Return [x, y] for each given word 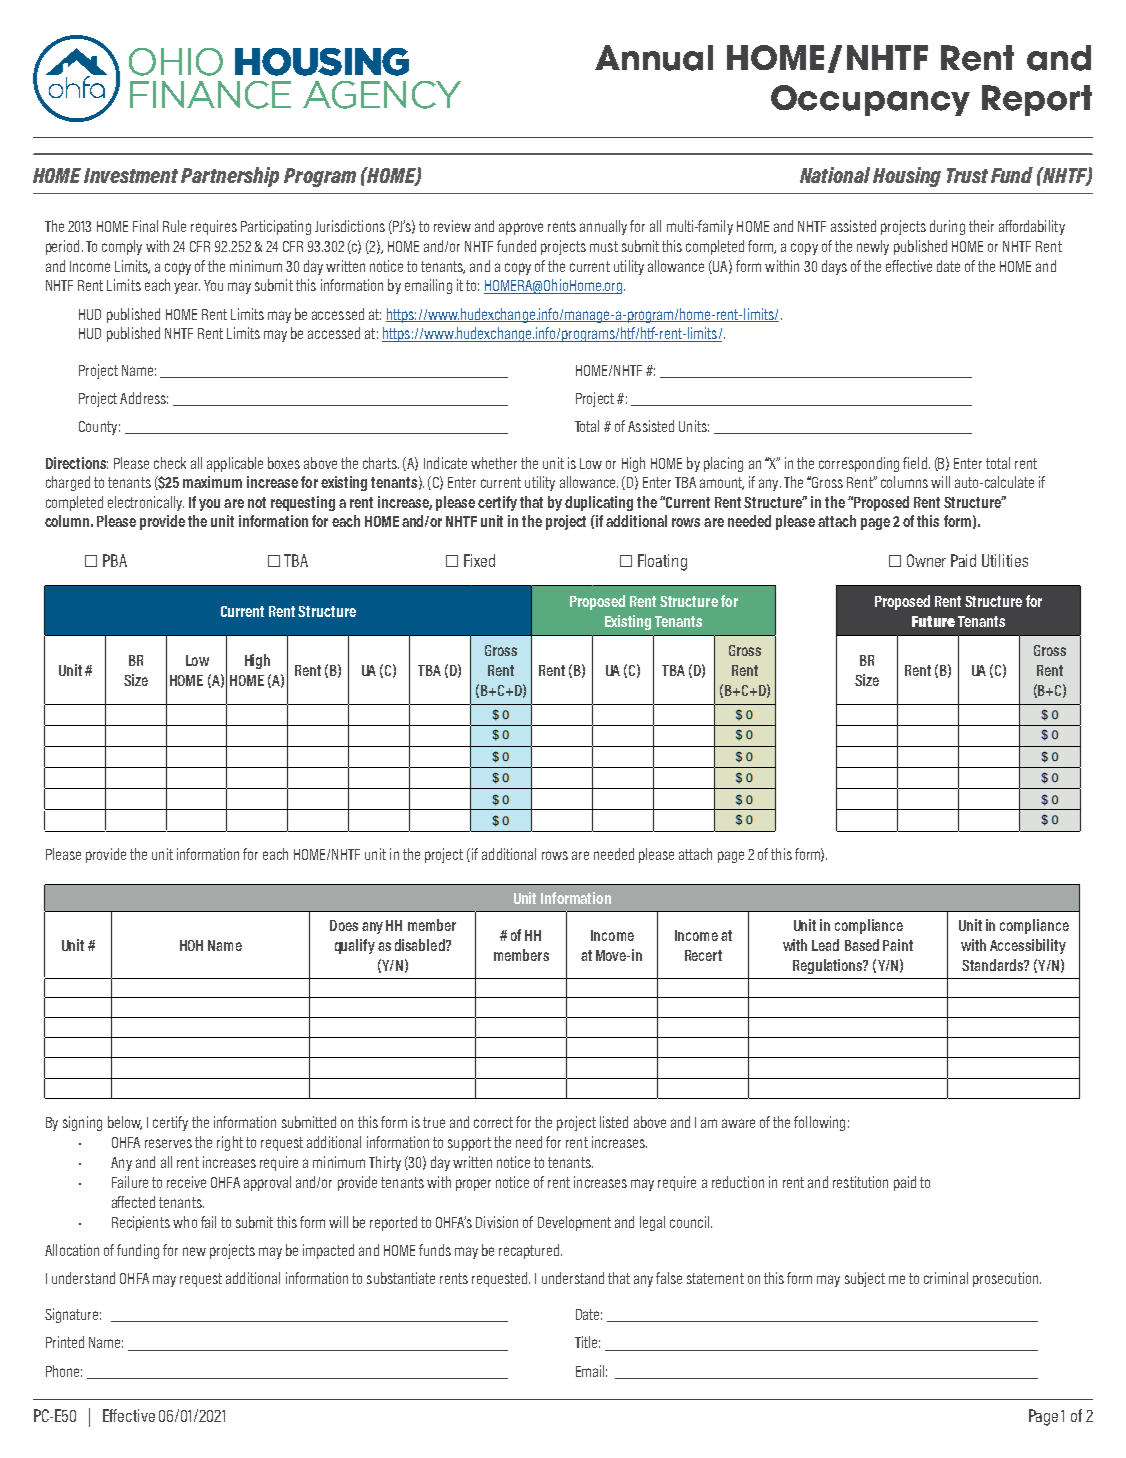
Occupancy [870, 100]
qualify [355, 946]
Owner [926, 560]
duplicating [599, 503]
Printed [65, 1342]
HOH [191, 945]
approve [521, 229]
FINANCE [210, 95]
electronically [146, 503]
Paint [898, 945]
